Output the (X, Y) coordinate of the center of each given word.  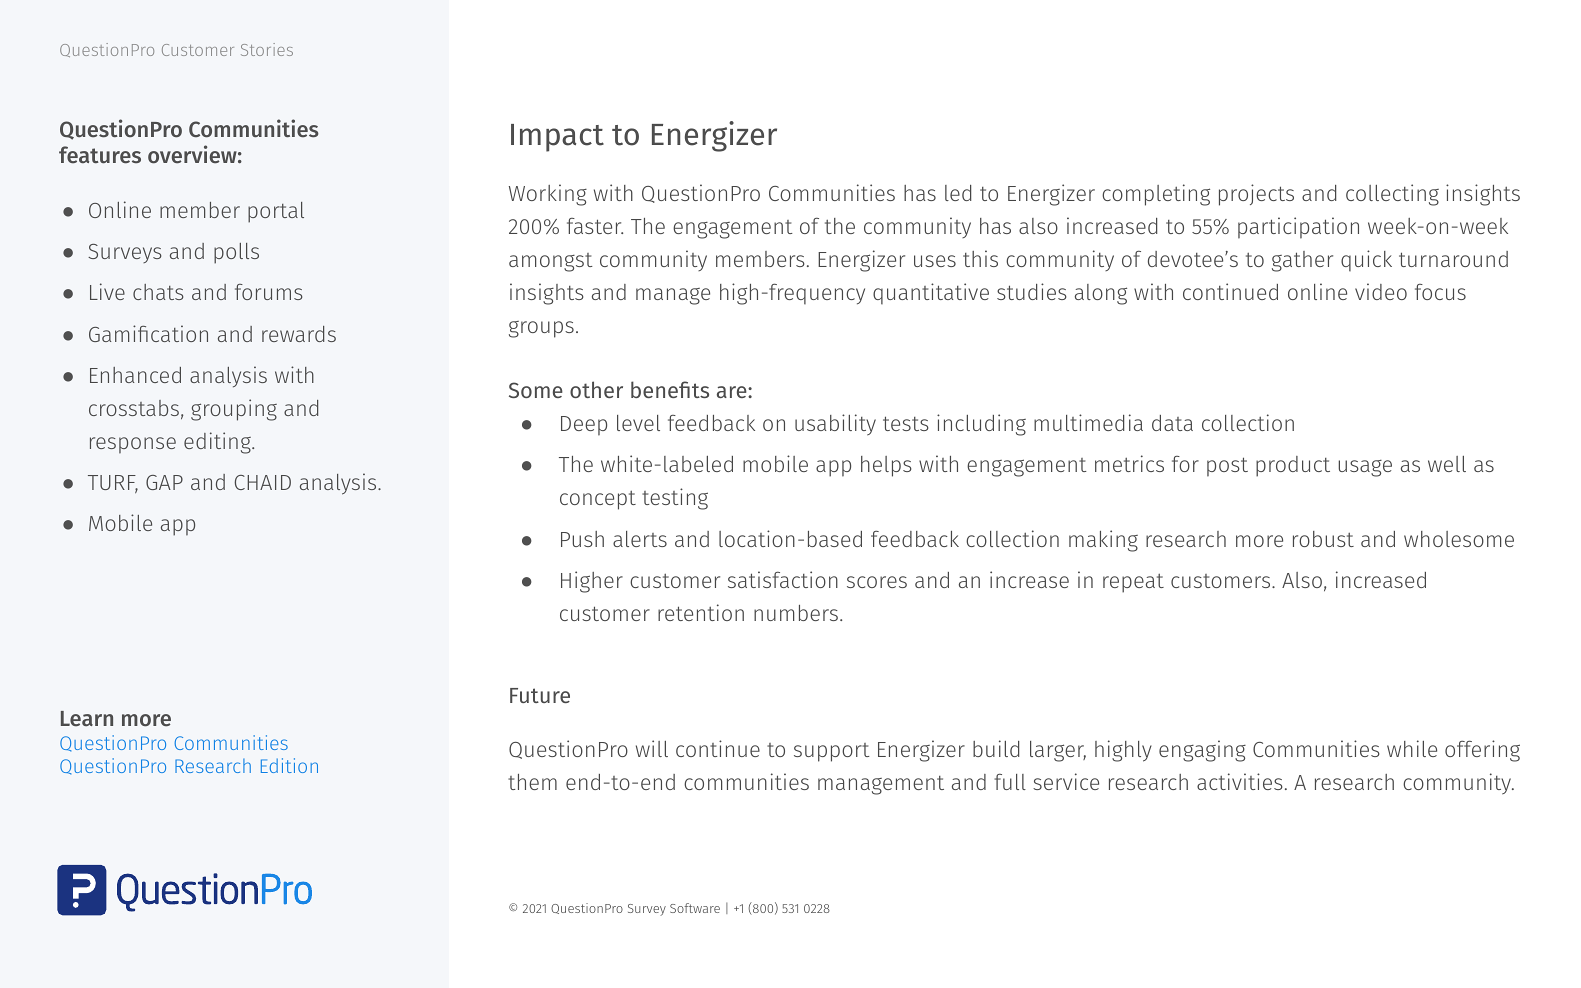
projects (1256, 195)
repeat (1133, 583)
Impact (557, 138)
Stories (267, 49)
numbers (796, 613)
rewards (299, 334)
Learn (87, 719)
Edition (289, 765)
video (1381, 291)
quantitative (931, 294)
